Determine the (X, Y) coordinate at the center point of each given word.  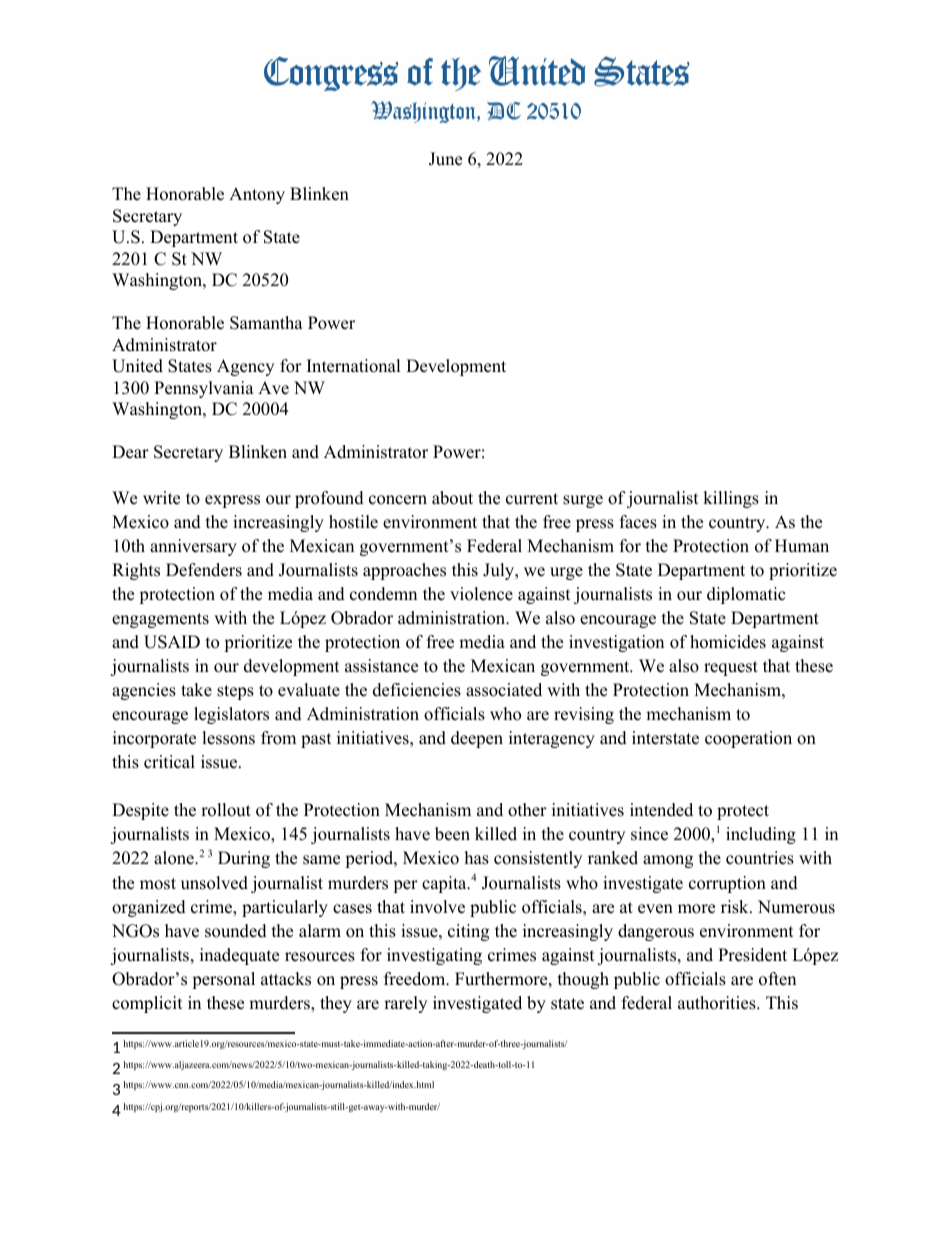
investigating (434, 956)
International (354, 366)
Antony (257, 195)
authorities (718, 1003)
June (445, 159)
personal (223, 980)
